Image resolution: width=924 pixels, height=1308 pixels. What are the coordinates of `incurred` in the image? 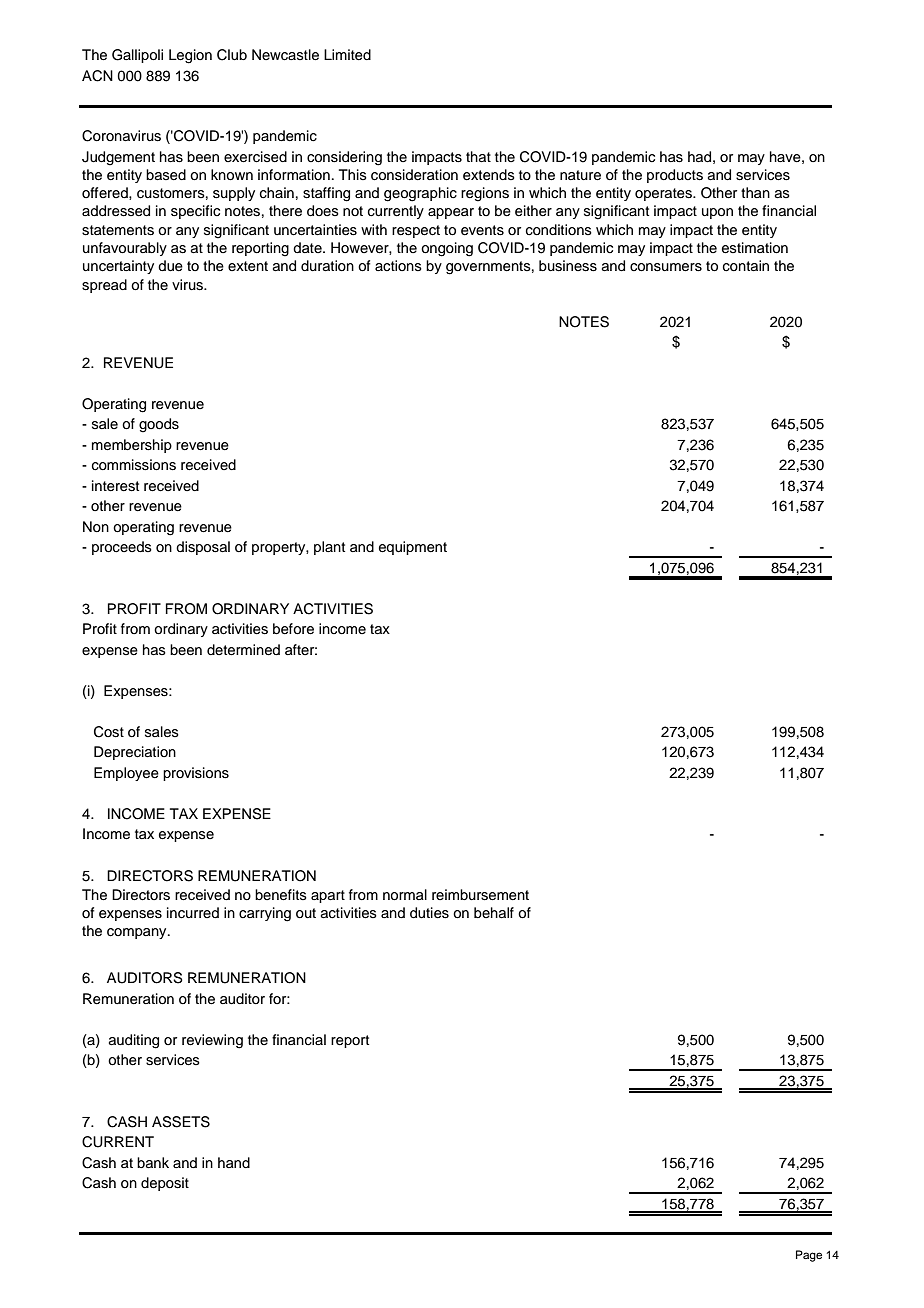 It's located at (193, 913).
